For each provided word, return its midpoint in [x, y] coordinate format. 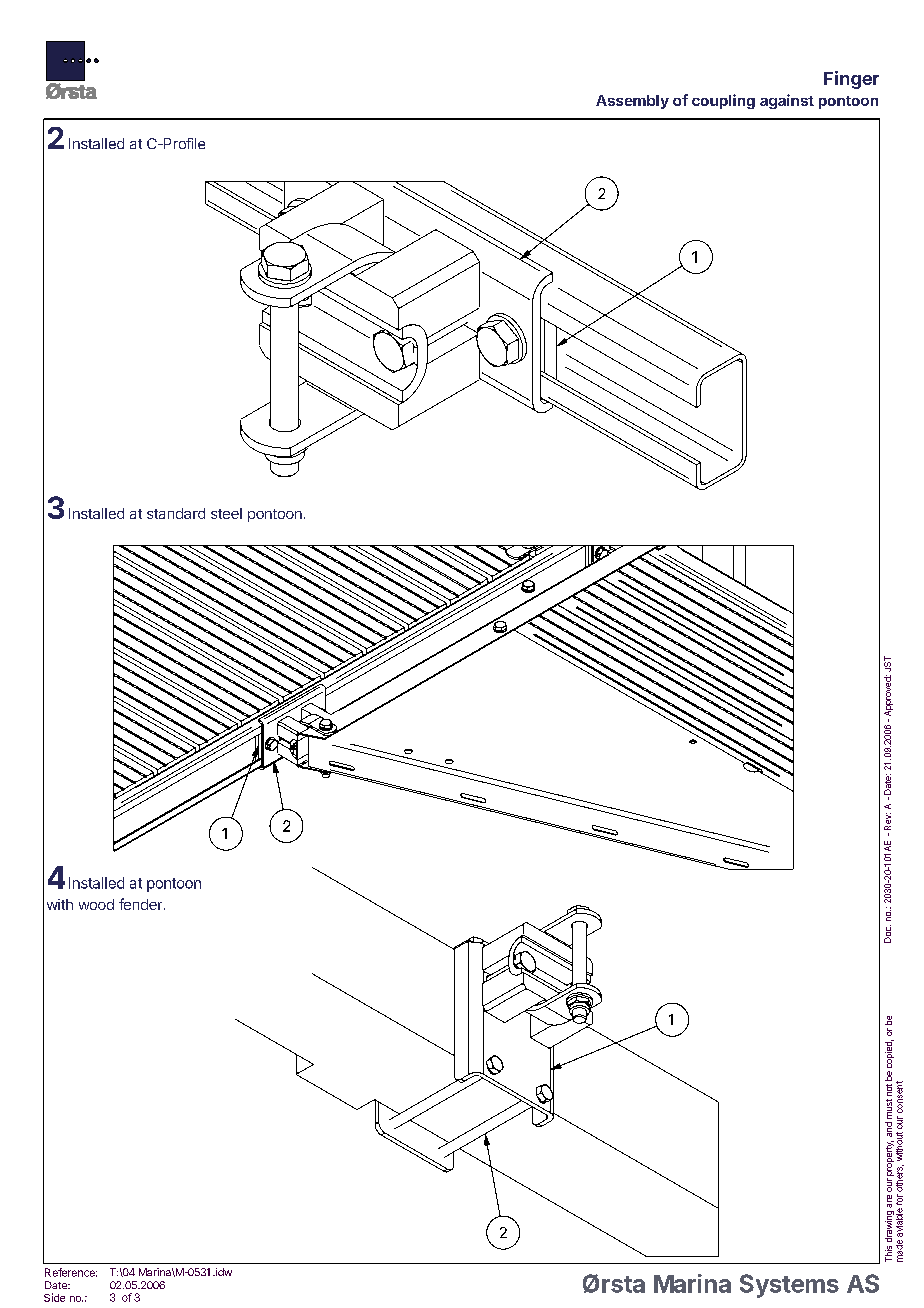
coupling [723, 101]
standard [176, 513]
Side [54, 1297]
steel [226, 513]
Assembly [632, 102]
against [787, 101]
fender [142, 904]
